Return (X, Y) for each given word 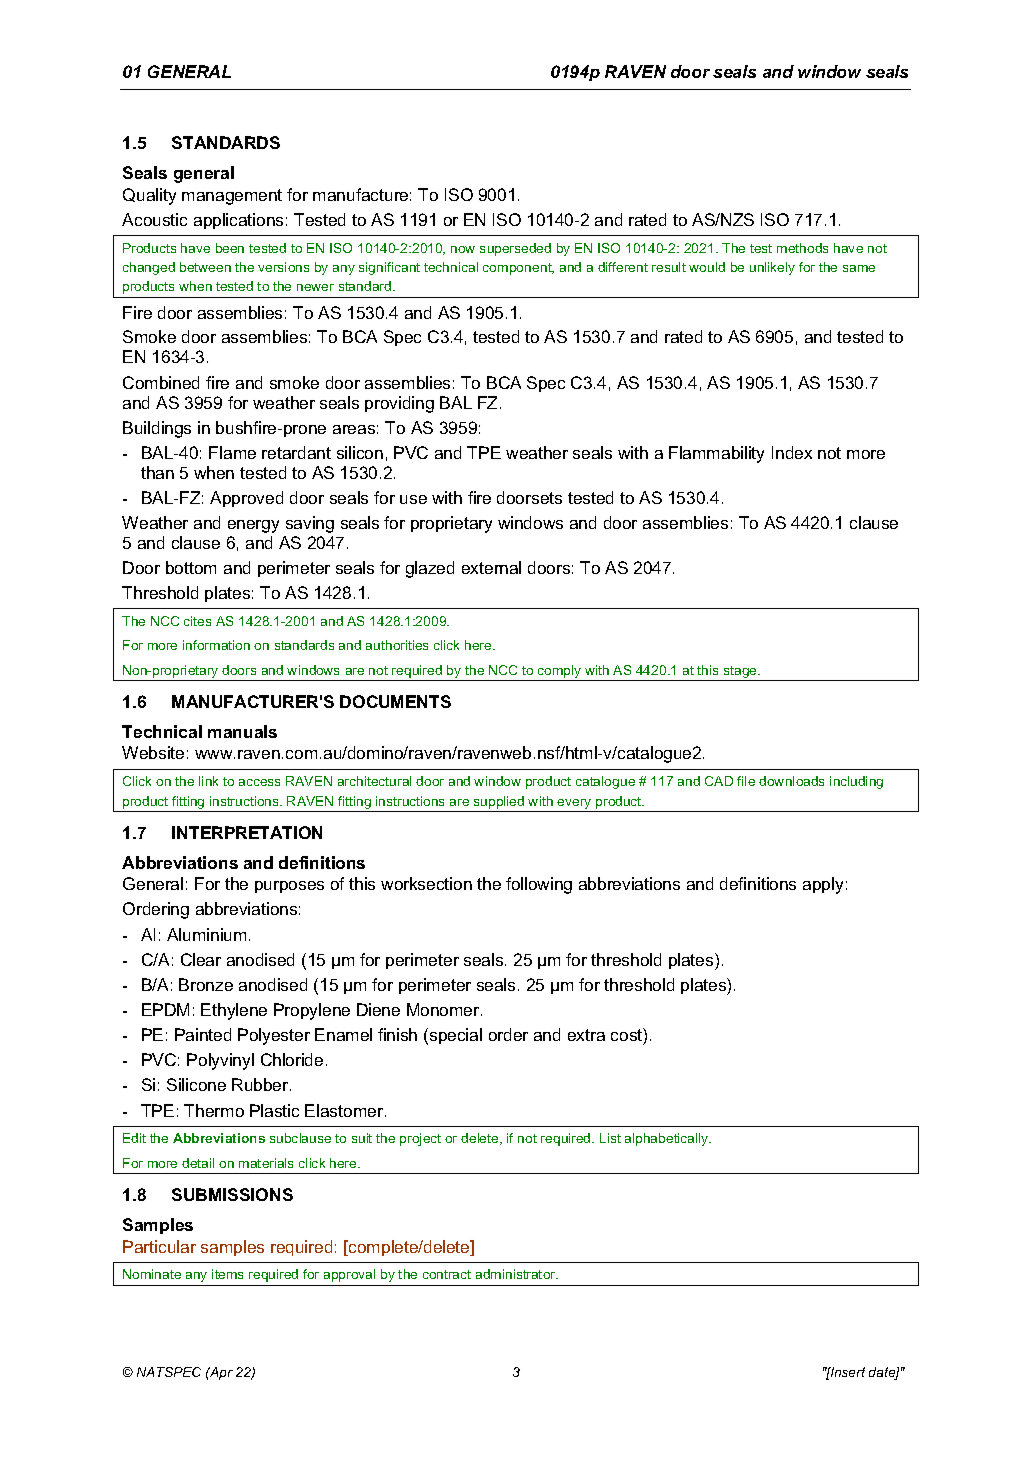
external (491, 567)
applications (238, 221)
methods (802, 248)
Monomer (444, 1009)
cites (197, 621)
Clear (201, 959)
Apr (220, 1373)
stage (741, 672)
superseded (515, 249)
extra (586, 1035)
